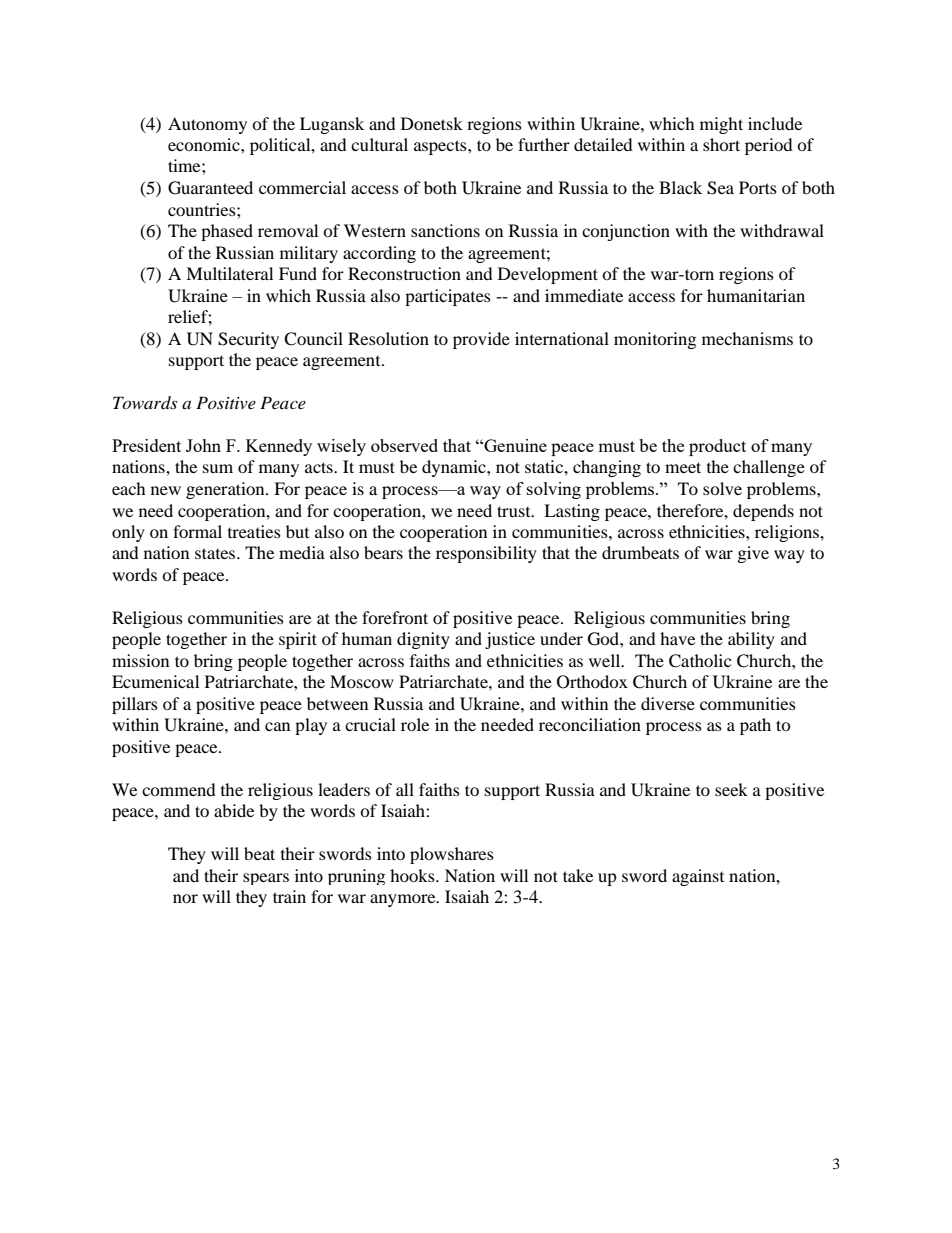 This screenshot has height=1233, width=952. Describe the element at coordinates (205, 144) in the screenshot. I see `economic` at that location.
